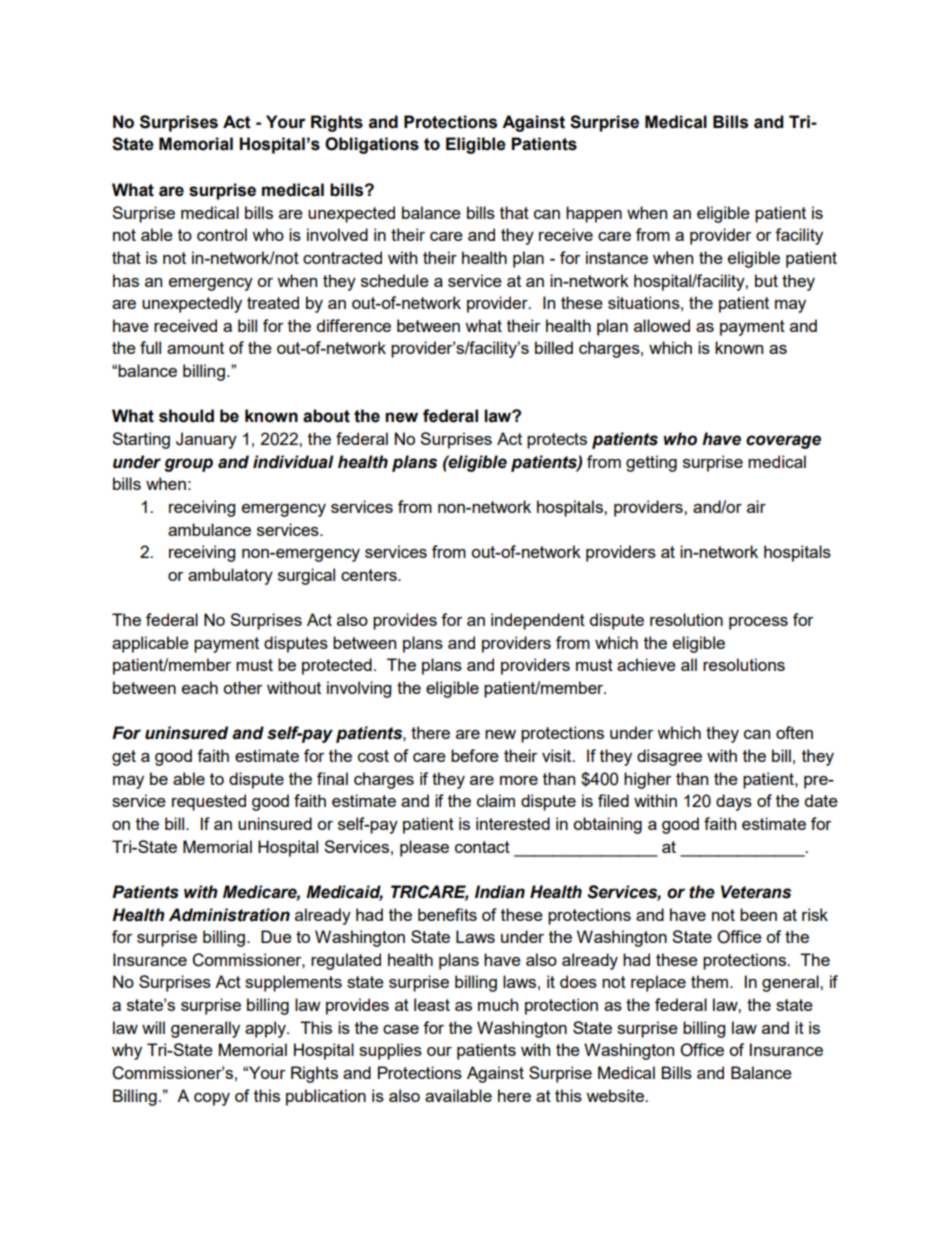 This screenshot has height=1233, width=952. Describe the element at coordinates (616, 1095) in the screenshot. I see `website` at that location.
